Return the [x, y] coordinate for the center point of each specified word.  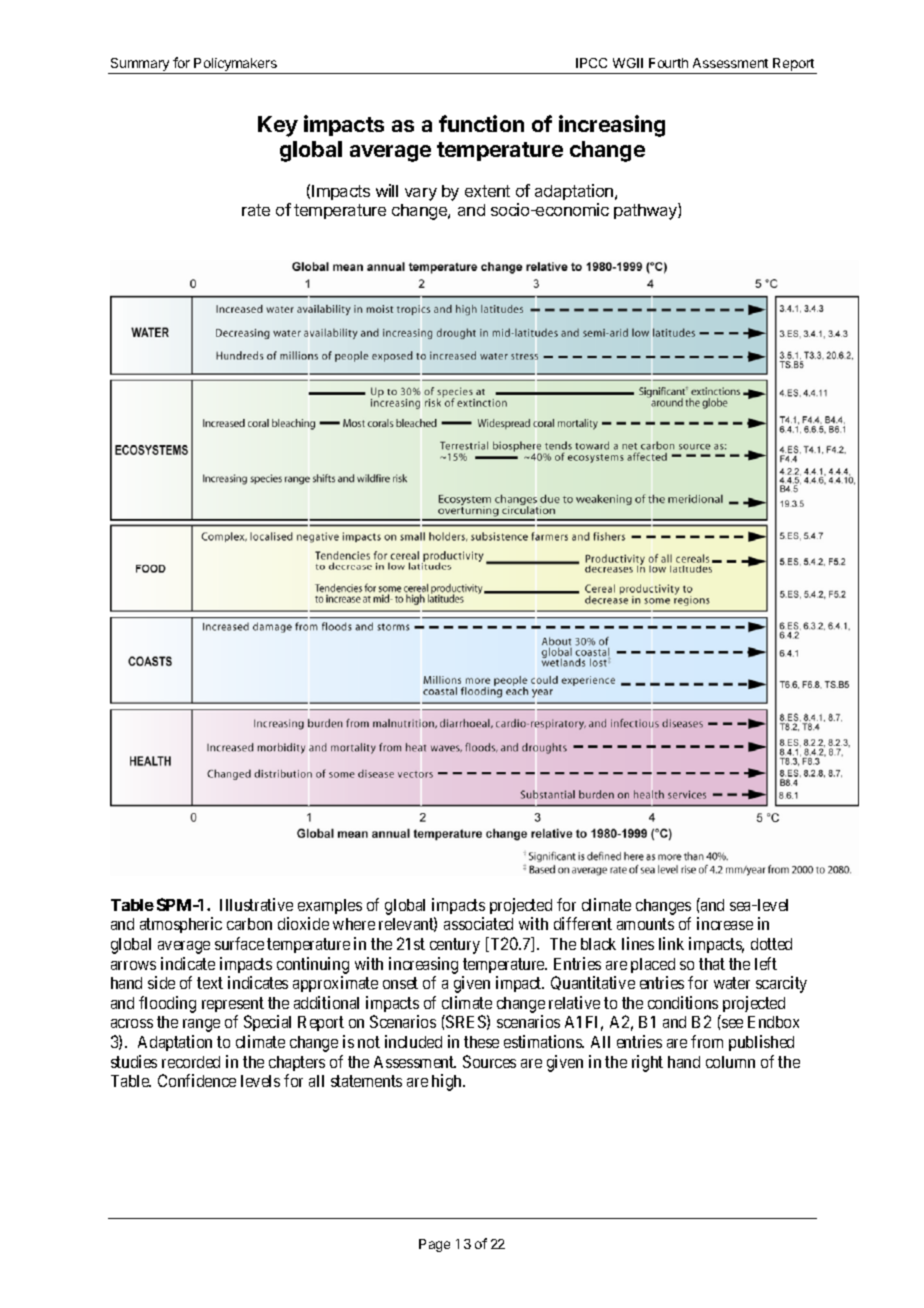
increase [725, 923]
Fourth [668, 63]
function [481, 123]
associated [478, 923]
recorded [191, 1062]
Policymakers [236, 66]
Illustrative [256, 904]
